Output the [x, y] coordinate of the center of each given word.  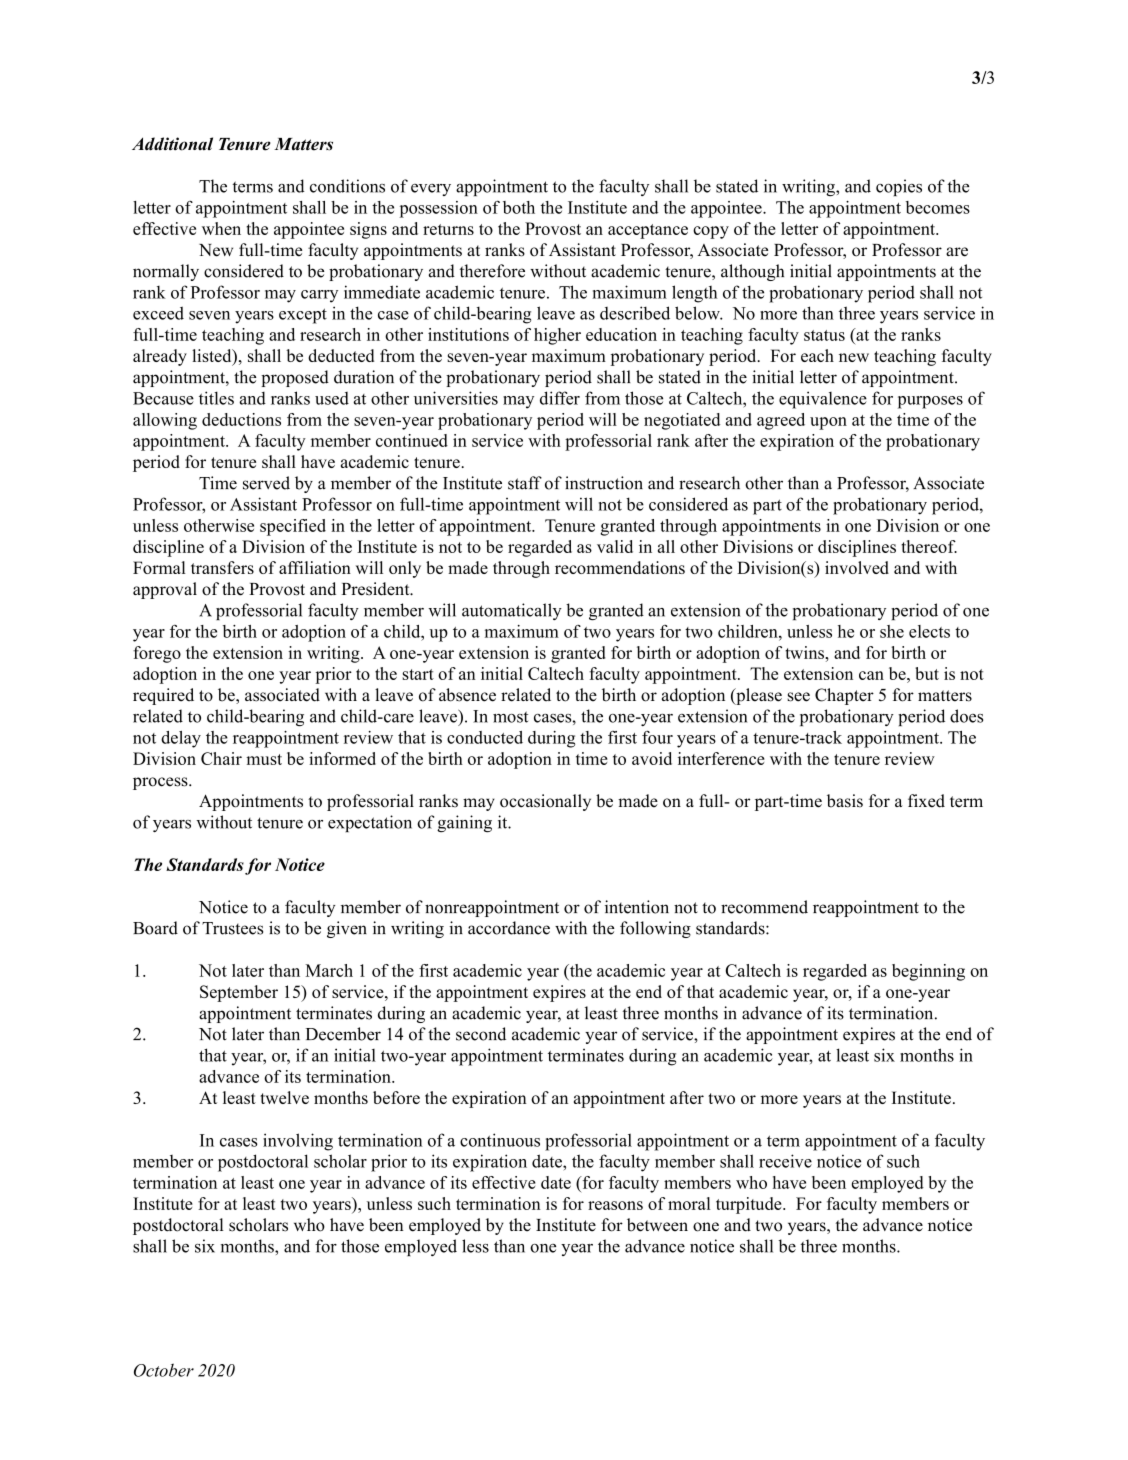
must [264, 759]
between [657, 1225]
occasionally [545, 802]
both [519, 207]
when [221, 228]
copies [899, 187]
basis [845, 801]
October [164, 1370]
